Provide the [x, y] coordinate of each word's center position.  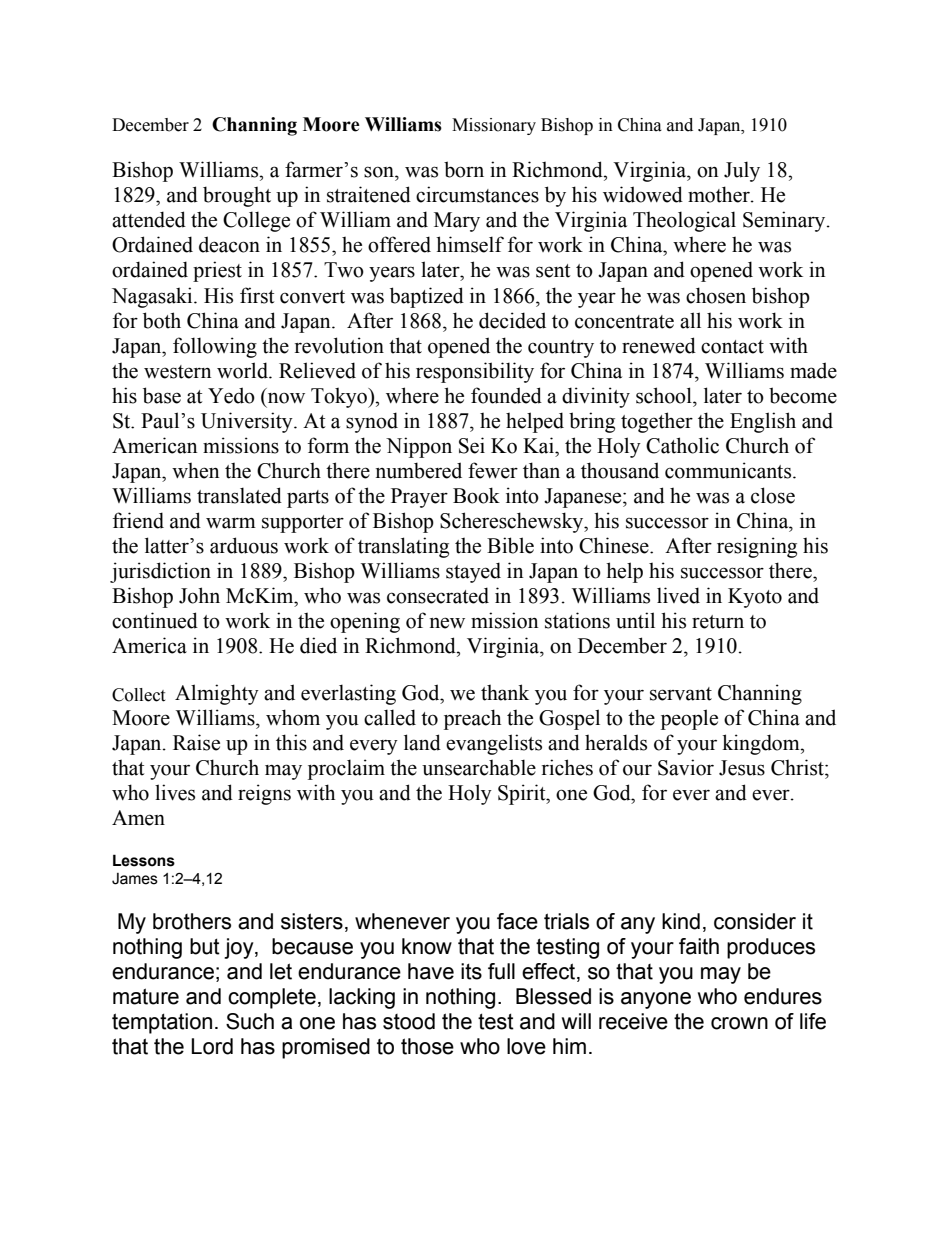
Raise [196, 742]
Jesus [742, 768]
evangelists [494, 744]
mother [720, 194]
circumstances [477, 194]
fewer [493, 470]
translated [239, 495]
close [773, 495]
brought [237, 196]
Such [250, 1021]
